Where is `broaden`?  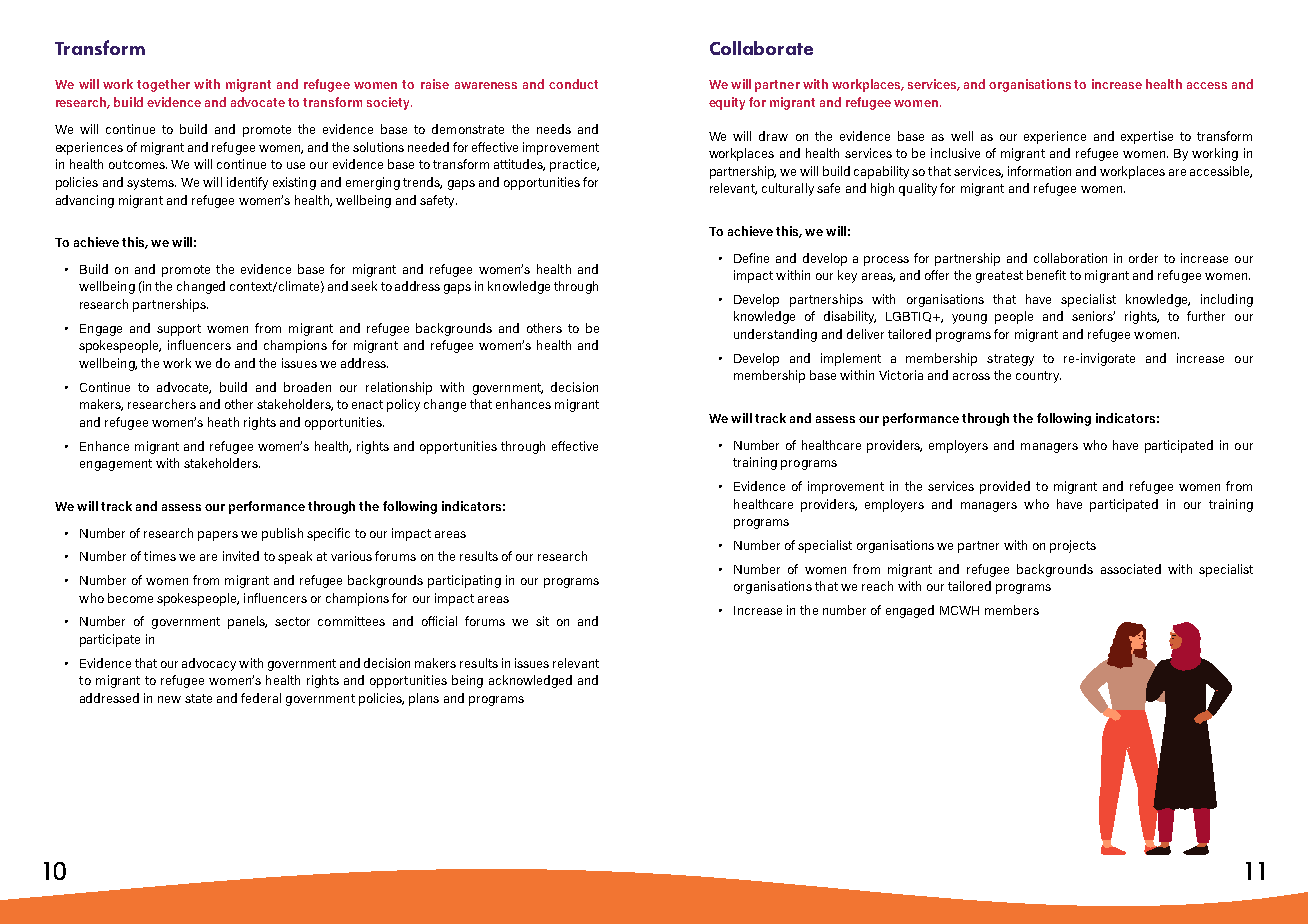
broaden is located at coordinates (307, 387).
